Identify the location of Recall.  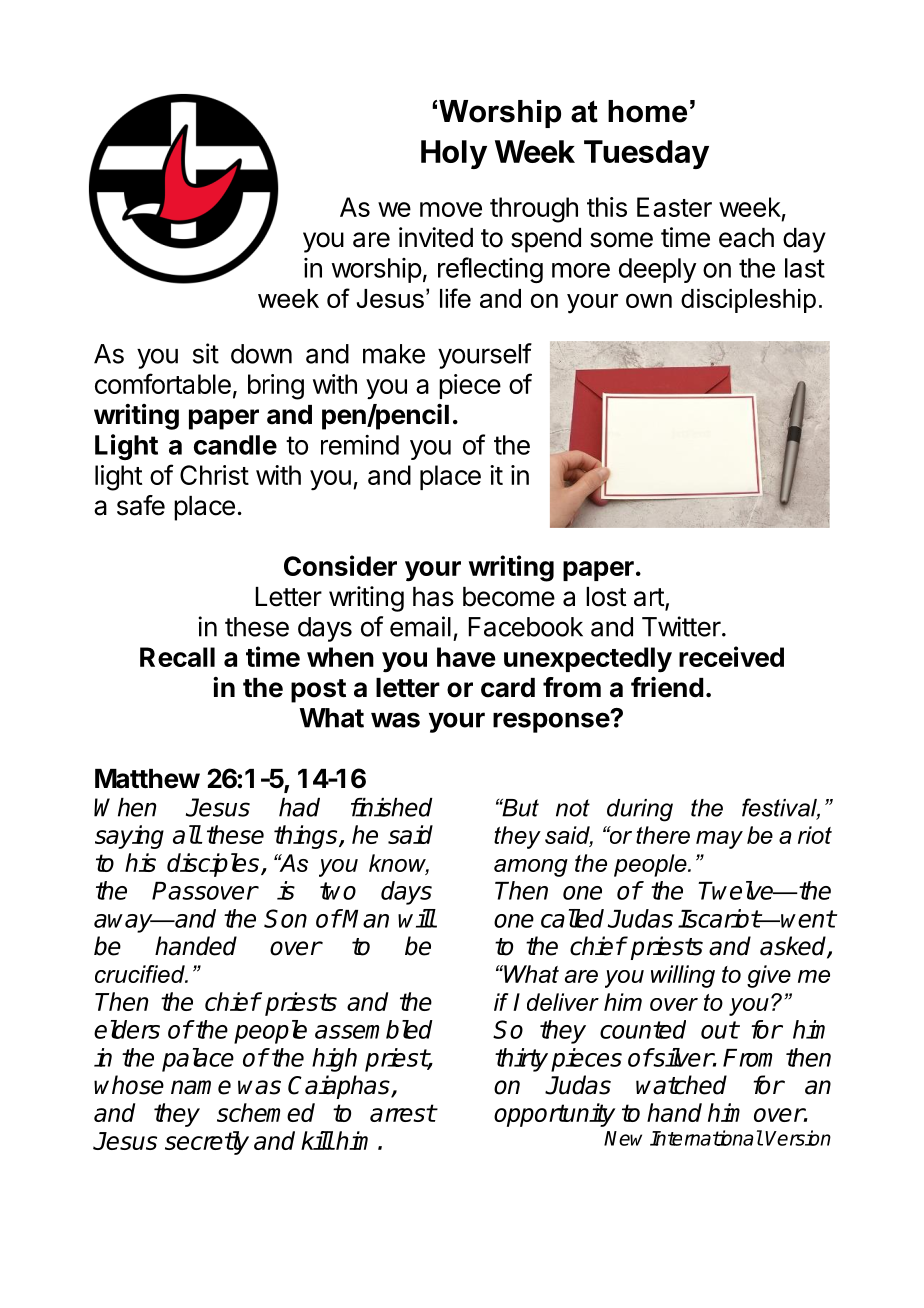
(177, 657).
